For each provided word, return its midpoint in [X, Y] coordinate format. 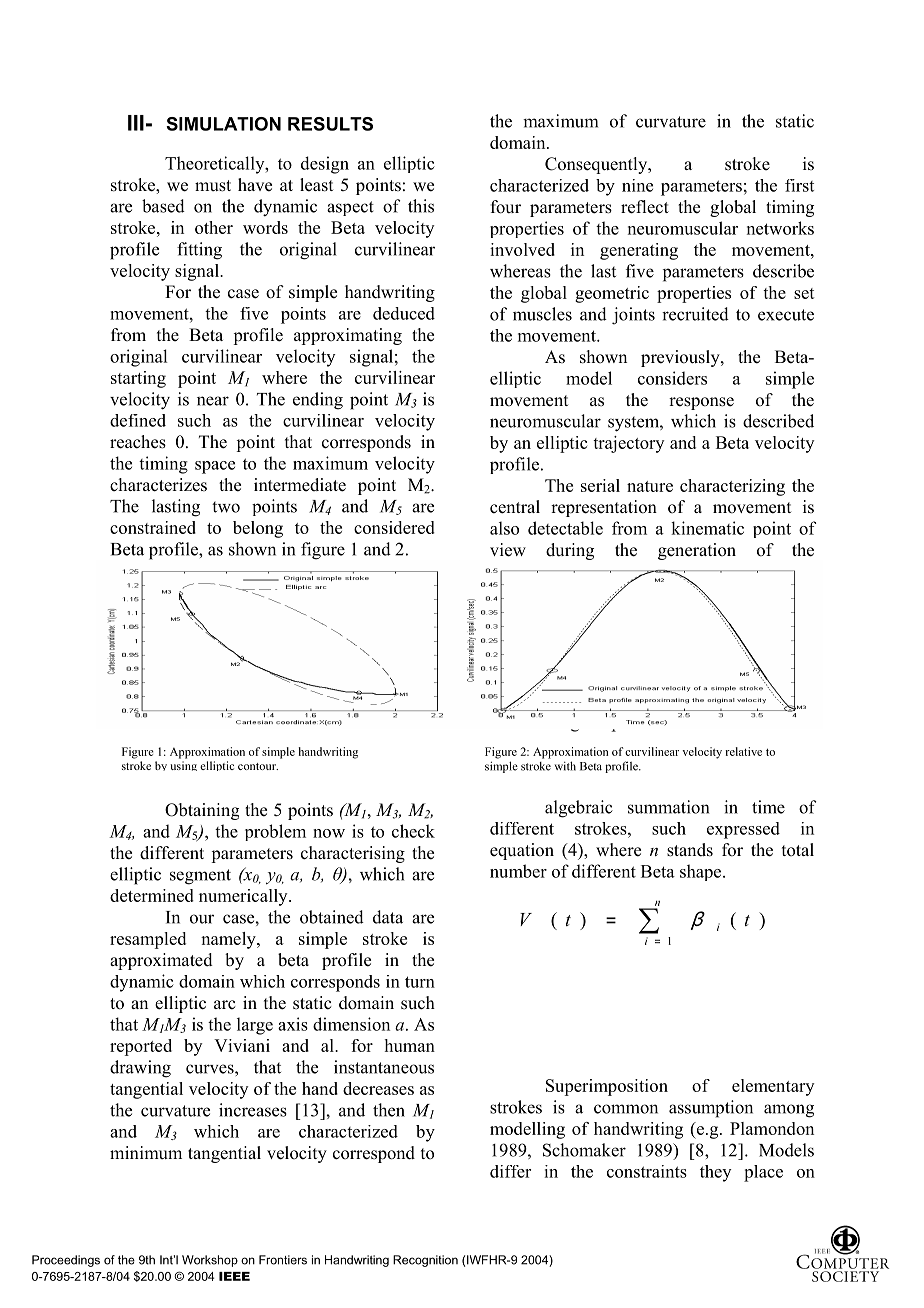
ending [318, 401]
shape [702, 872]
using [183, 766]
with [565, 766]
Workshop [210, 1261]
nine [637, 185]
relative [743, 751]
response [701, 403]
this [421, 206]
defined [138, 420]
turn [420, 982]
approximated [161, 961]
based [163, 206]
